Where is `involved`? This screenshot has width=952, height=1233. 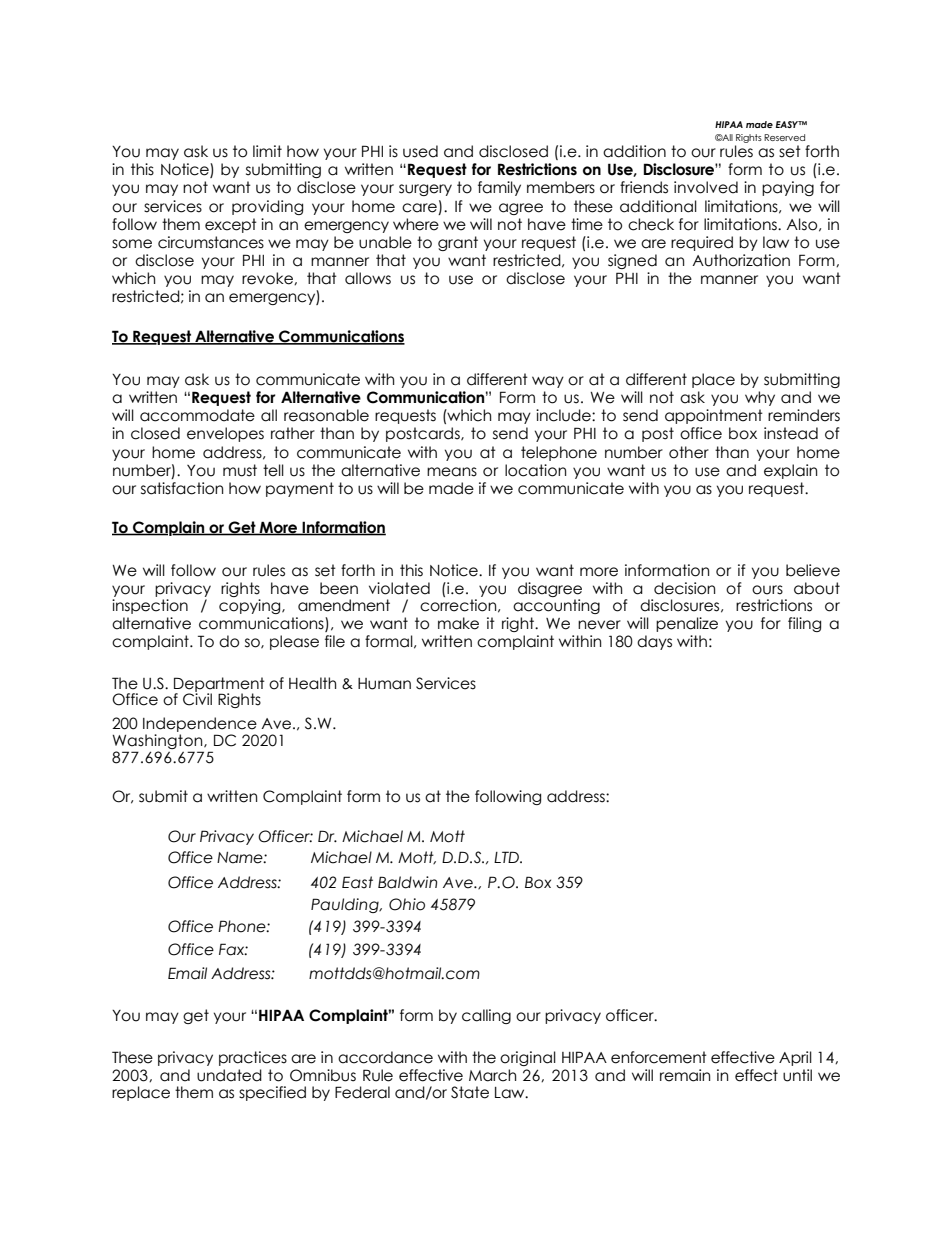 involved is located at coordinates (706, 187).
